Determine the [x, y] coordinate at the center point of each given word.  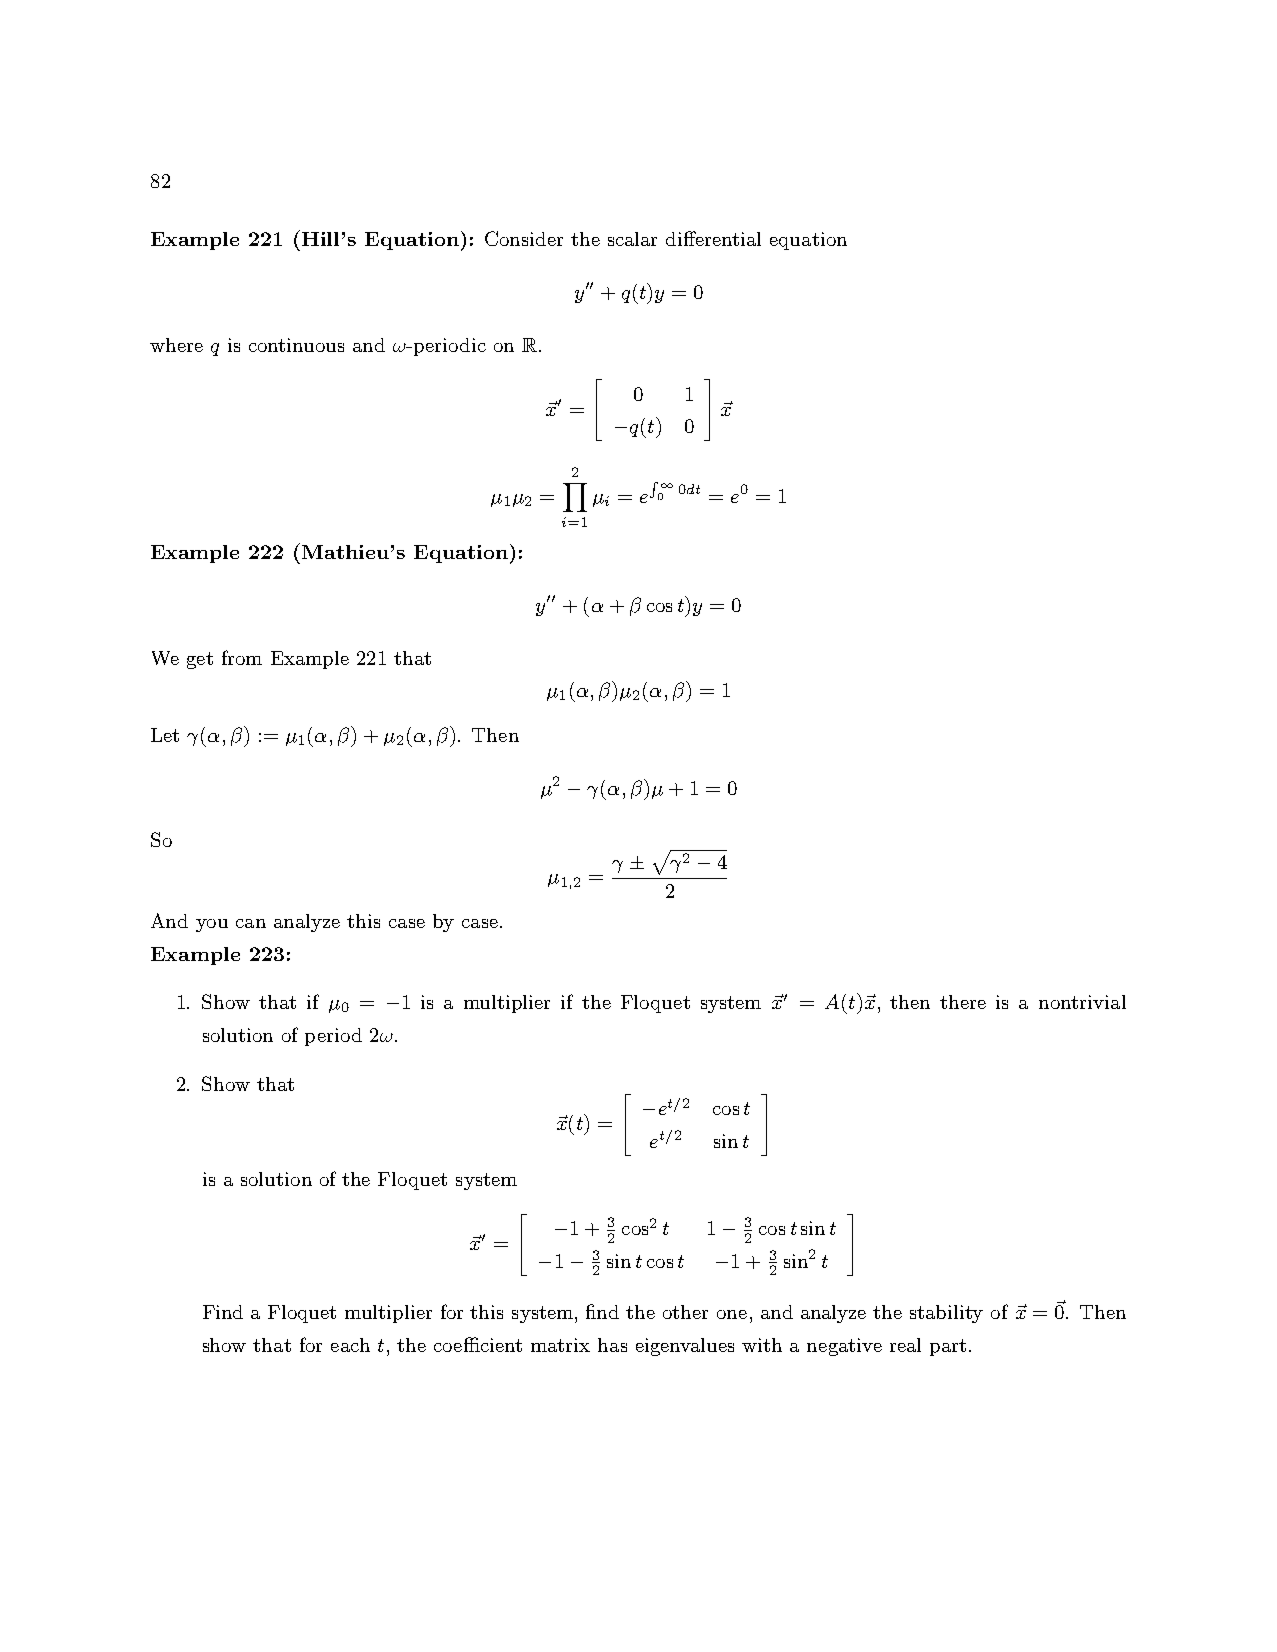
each [350, 1345]
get [200, 660]
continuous [296, 345]
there [963, 1002]
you [212, 925]
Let [165, 735]
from [242, 657]
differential [713, 238]
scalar [632, 239]
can [251, 923]
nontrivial [1082, 1002]
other [685, 1312]
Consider [524, 238]
